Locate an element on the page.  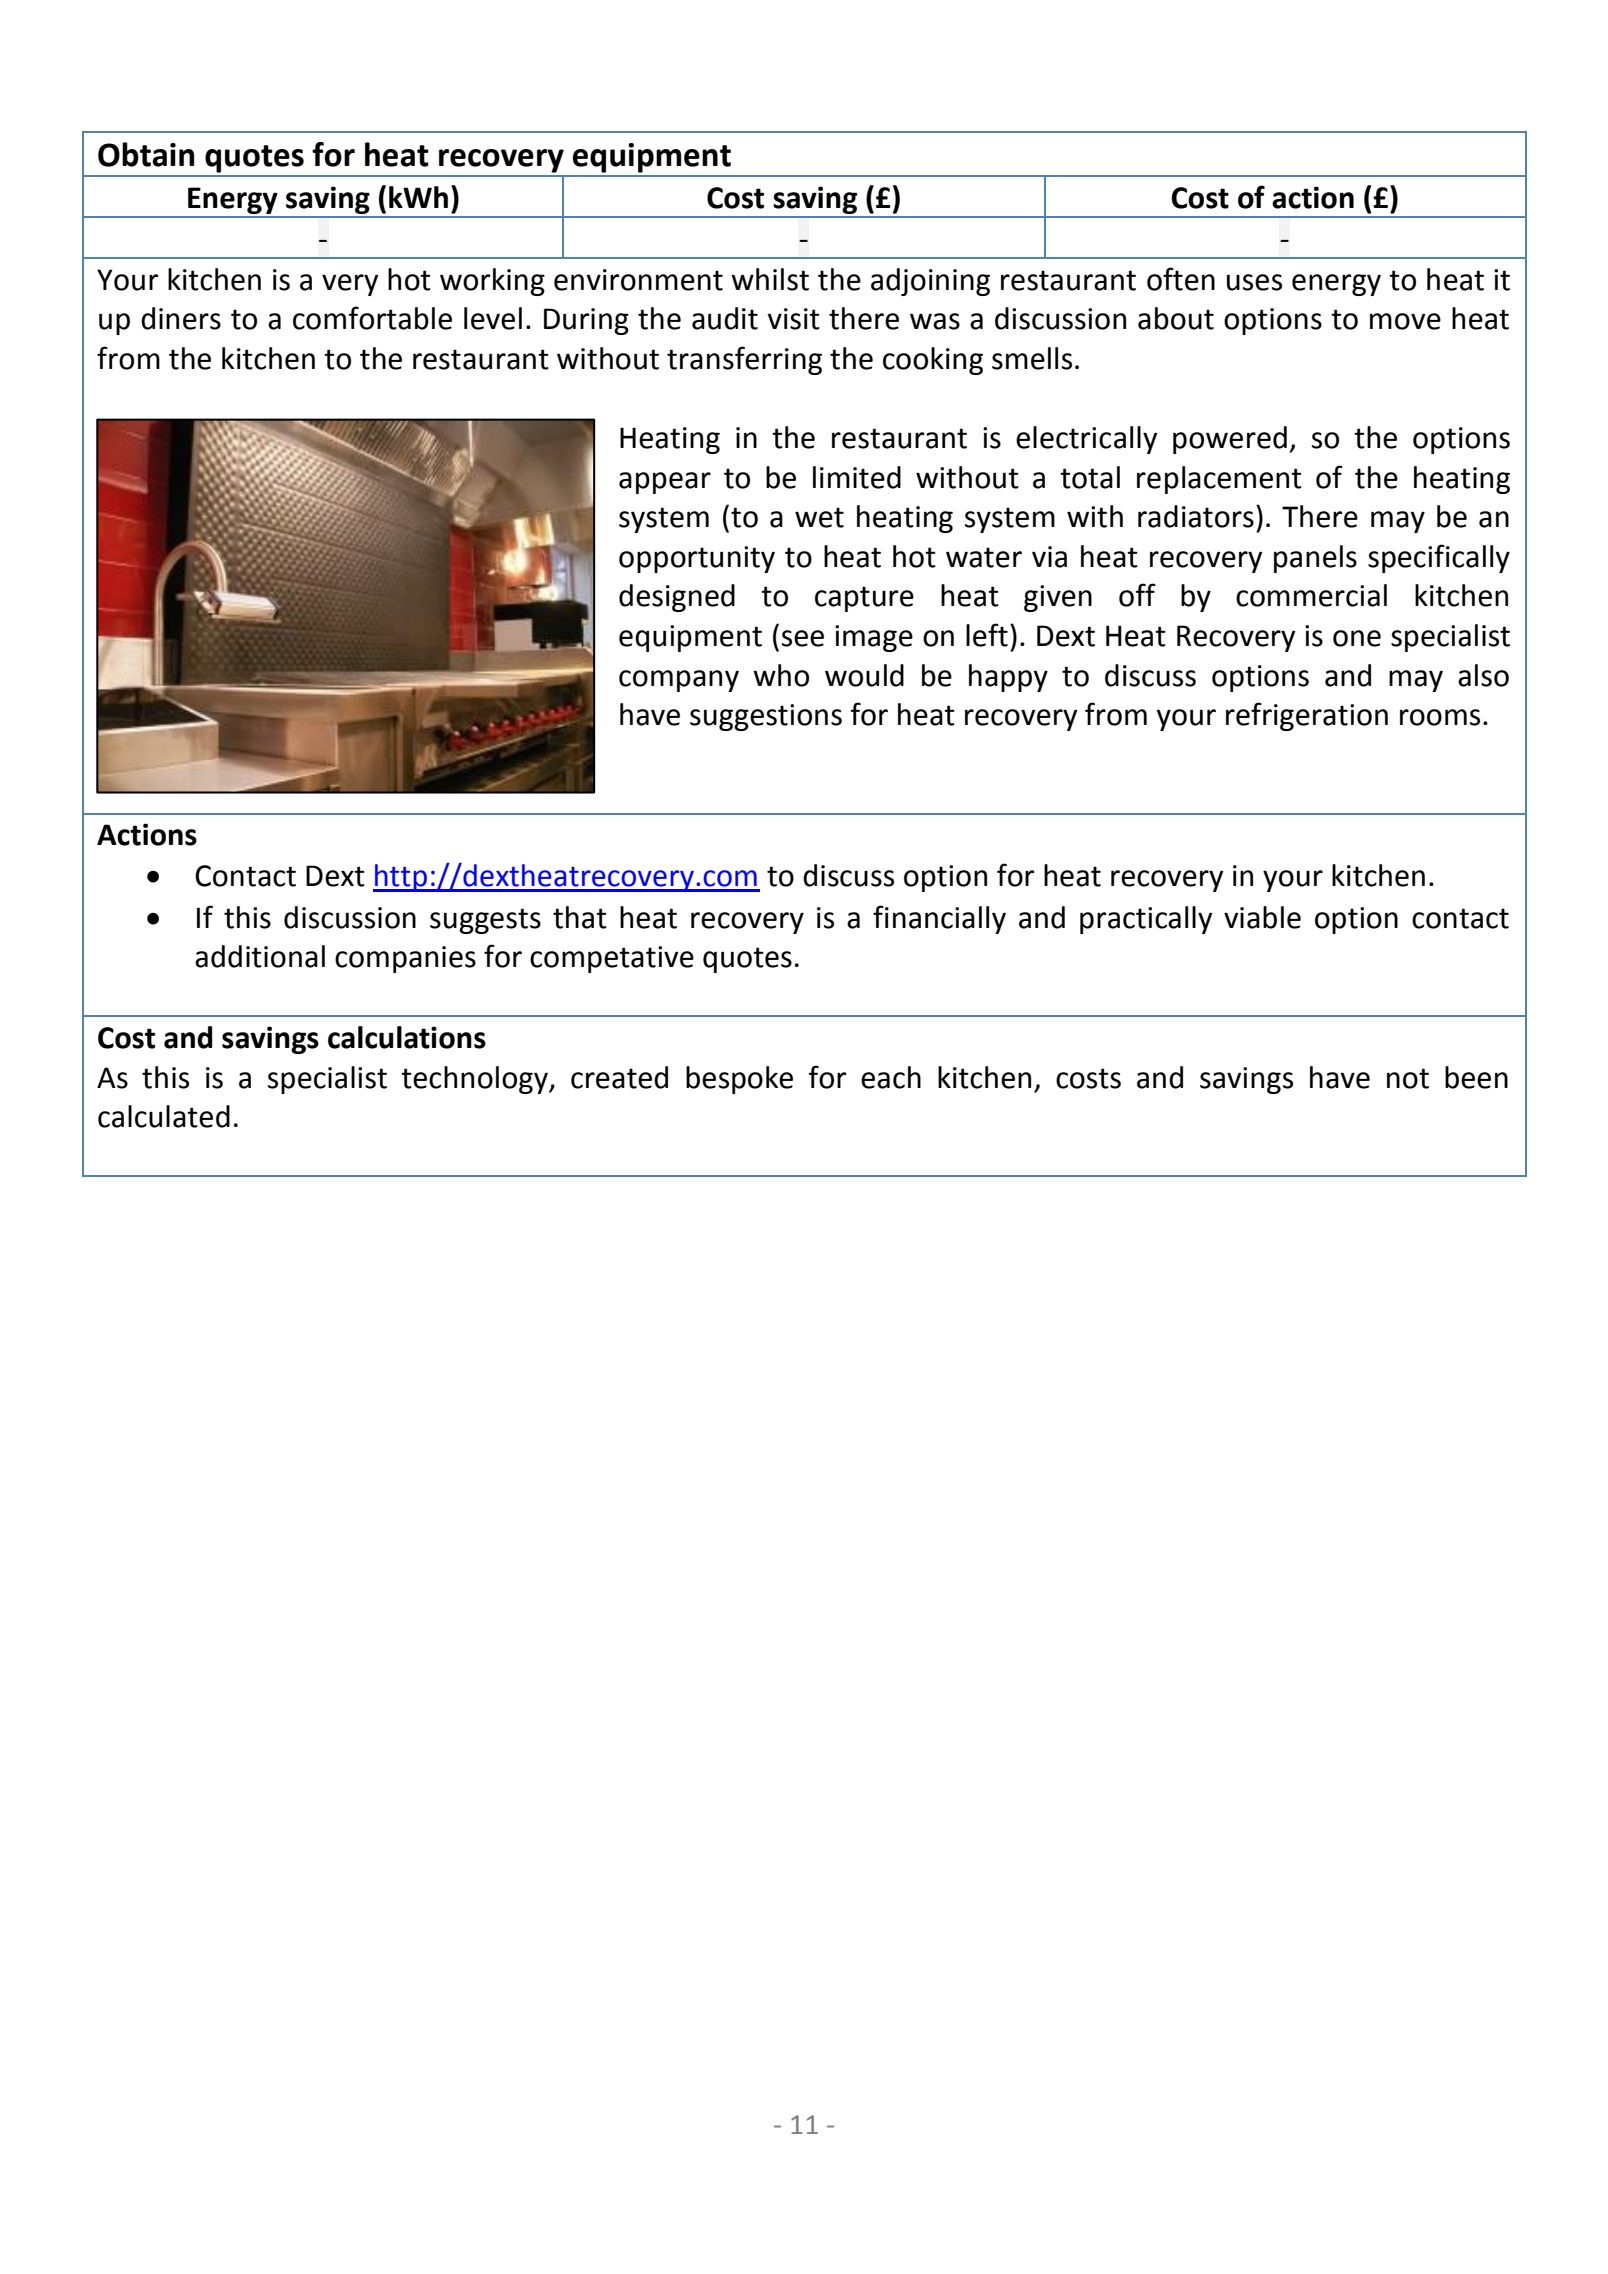
suggests is located at coordinates (485, 921).
